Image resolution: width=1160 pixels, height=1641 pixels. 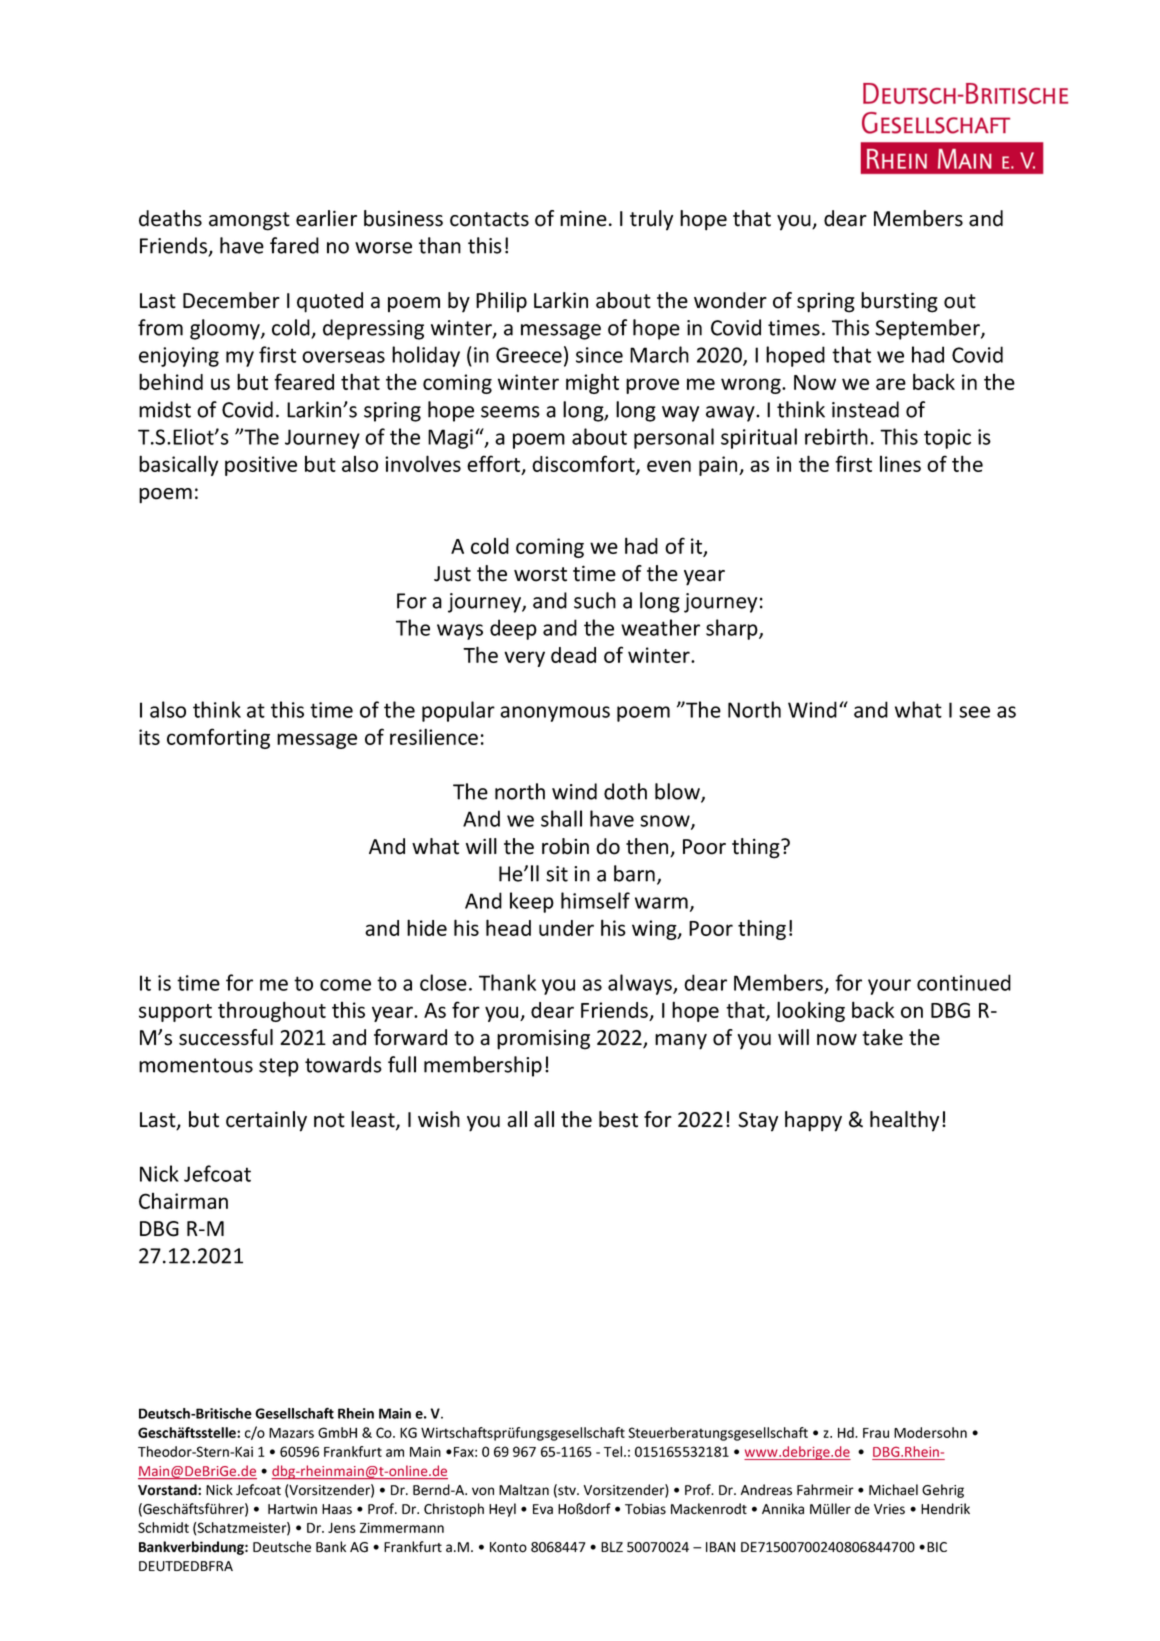 I want to click on certainly, so click(x=266, y=1121).
